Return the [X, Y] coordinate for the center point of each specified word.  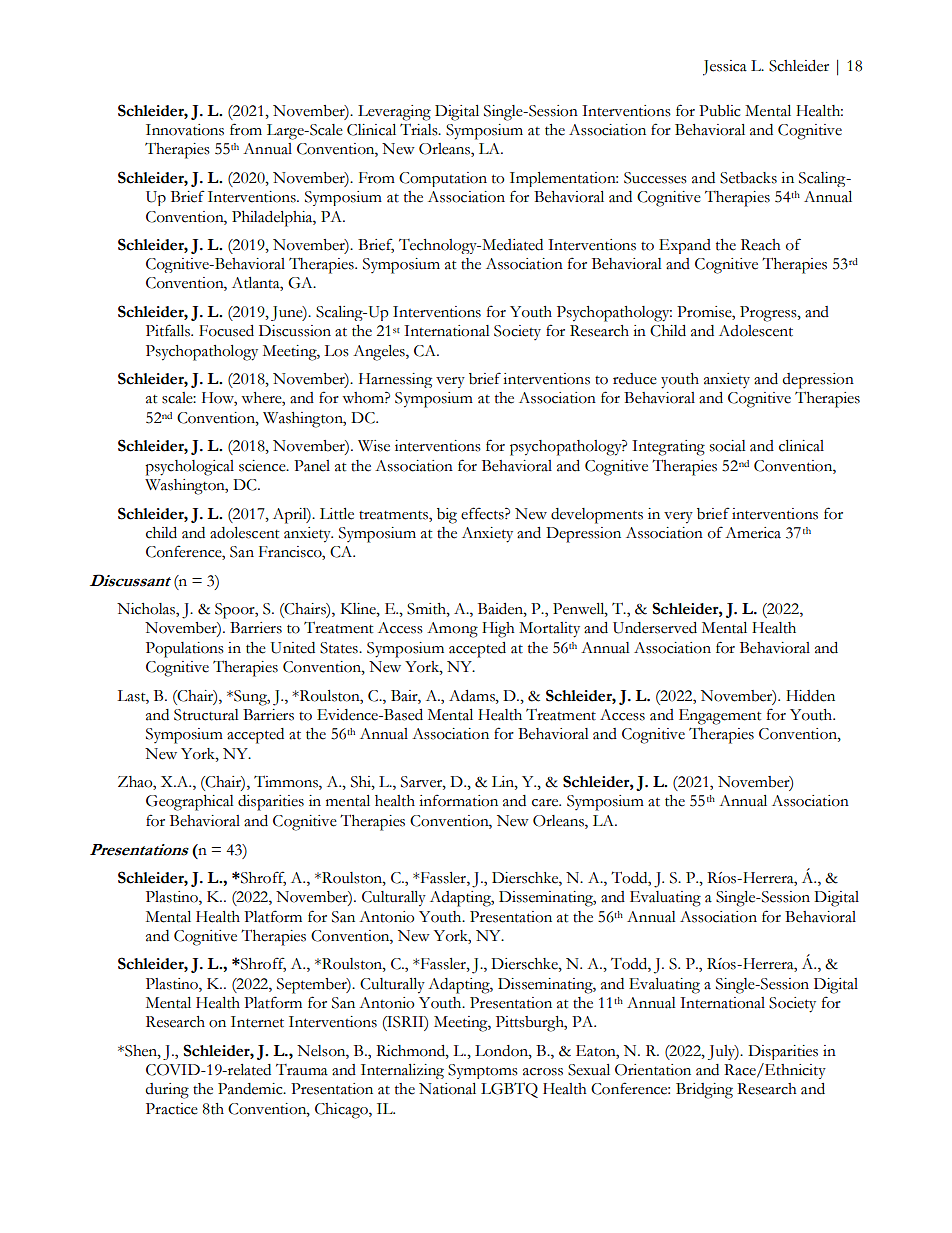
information [458, 800]
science [263, 466]
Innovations [185, 130]
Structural [206, 715]
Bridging [704, 1091]
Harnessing [395, 380]
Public [719, 111]
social [728, 446]
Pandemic [251, 1089]
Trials [420, 129]
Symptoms [483, 1071]
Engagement [720, 717]
